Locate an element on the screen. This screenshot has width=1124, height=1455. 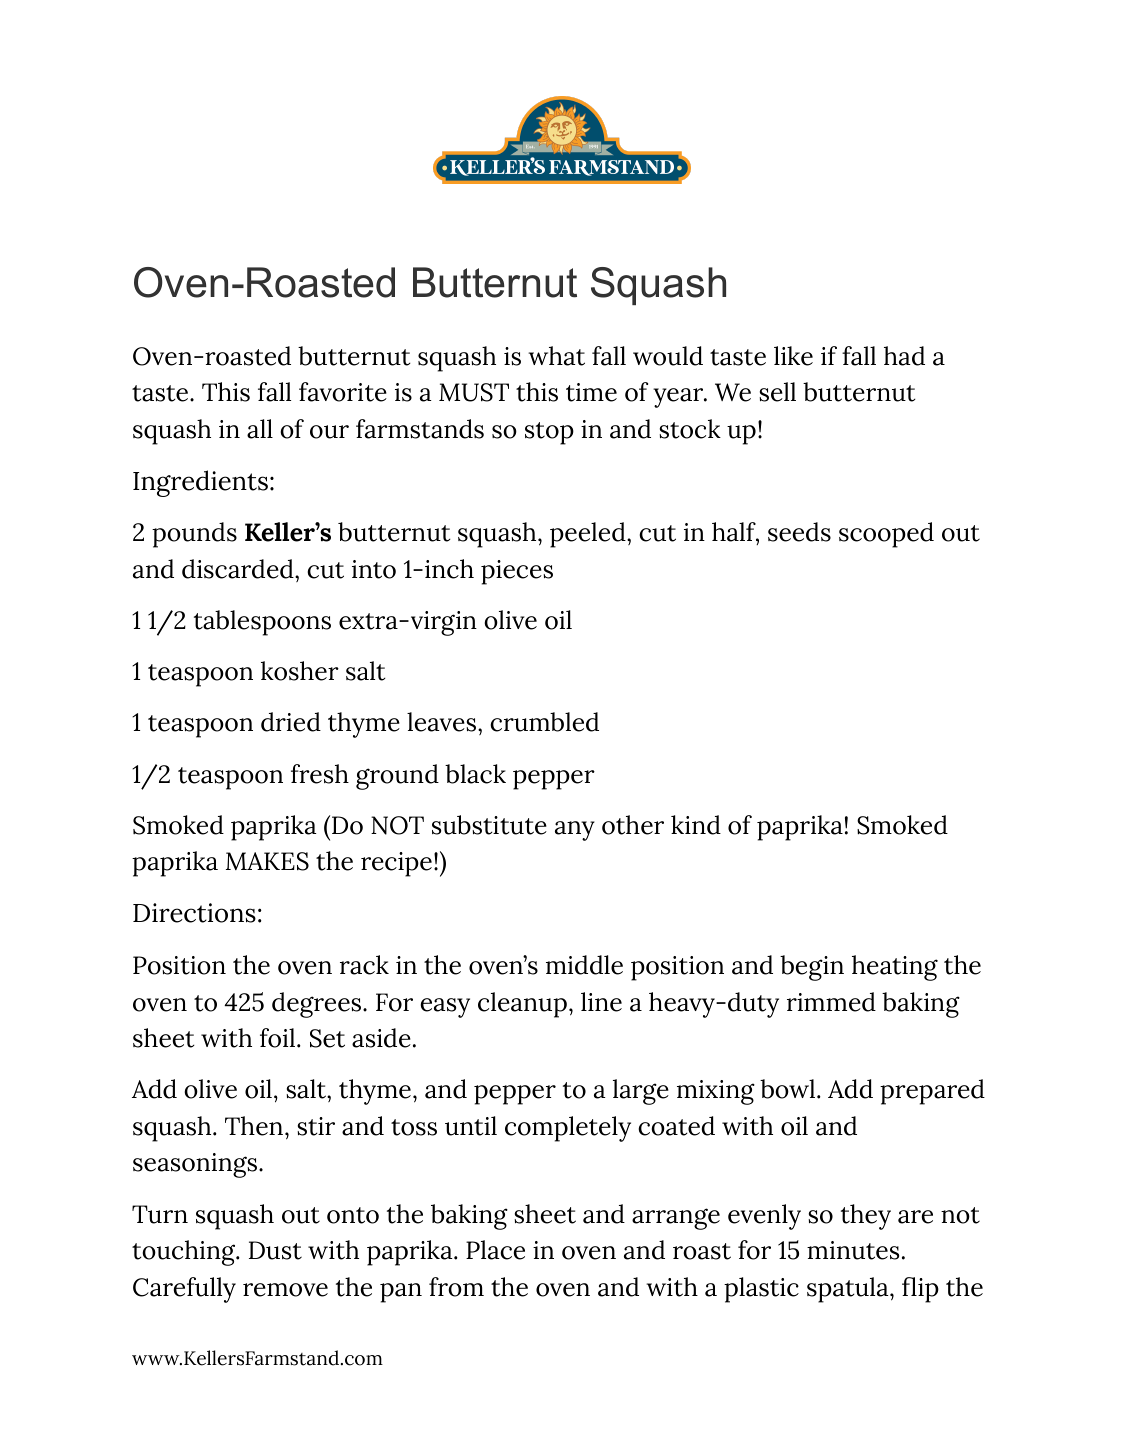
favorite is located at coordinates (343, 392).
